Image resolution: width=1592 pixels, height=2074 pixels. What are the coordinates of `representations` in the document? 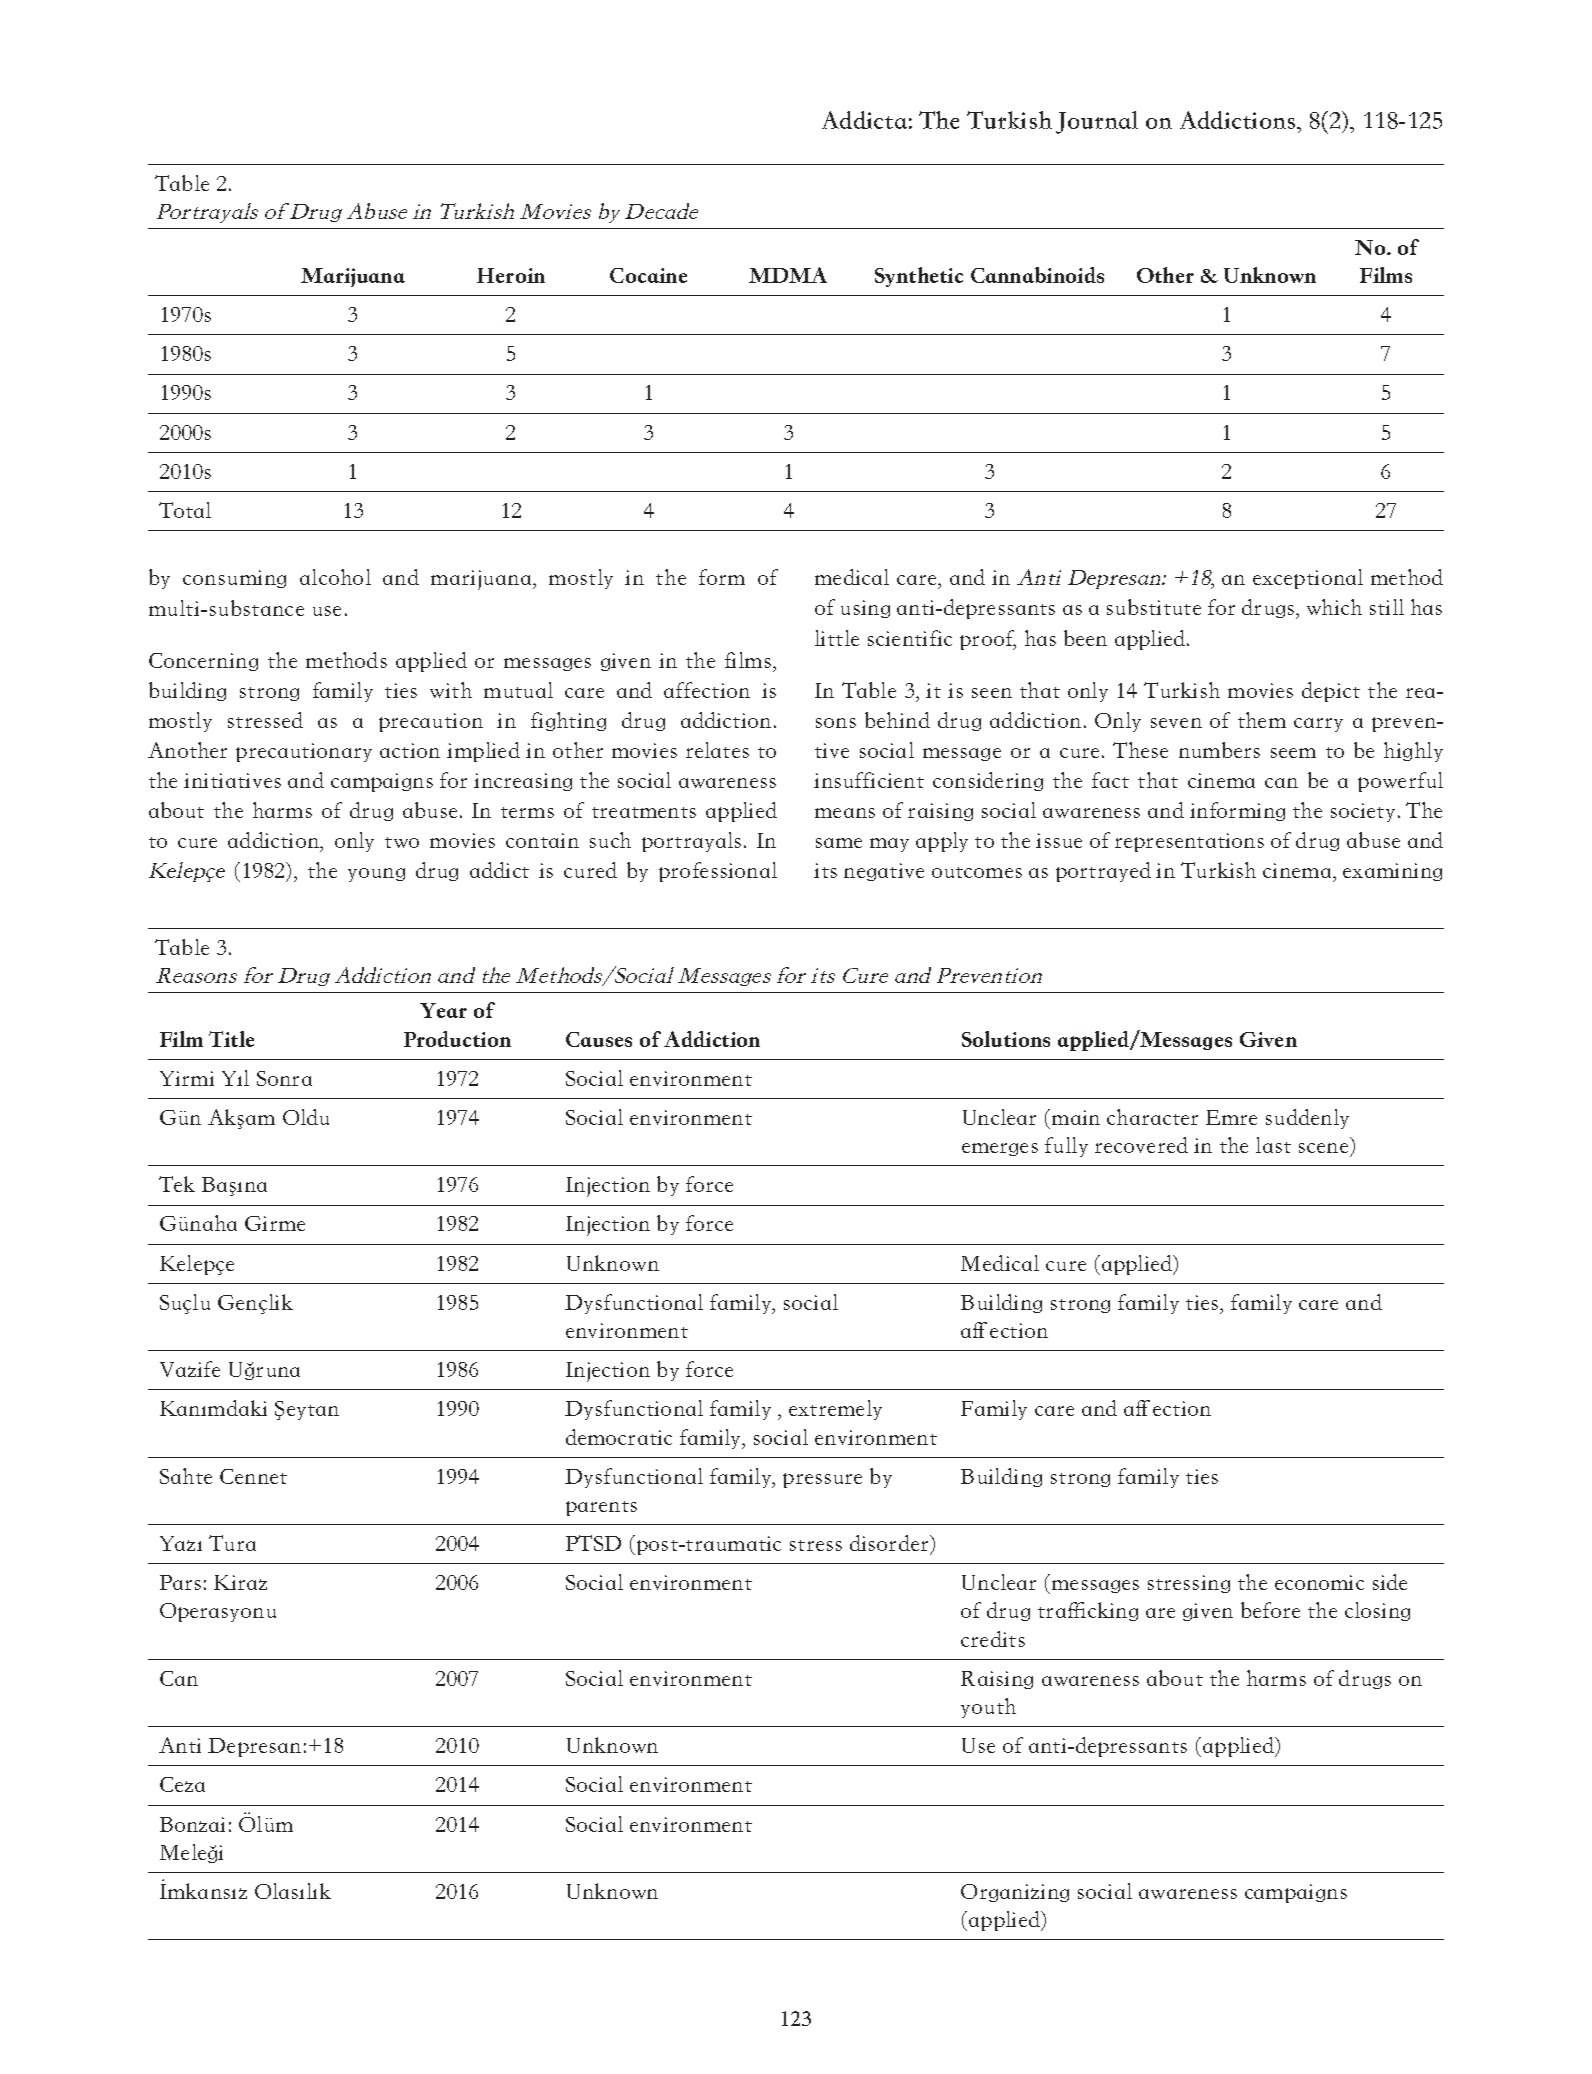 It's located at (1189, 842).
